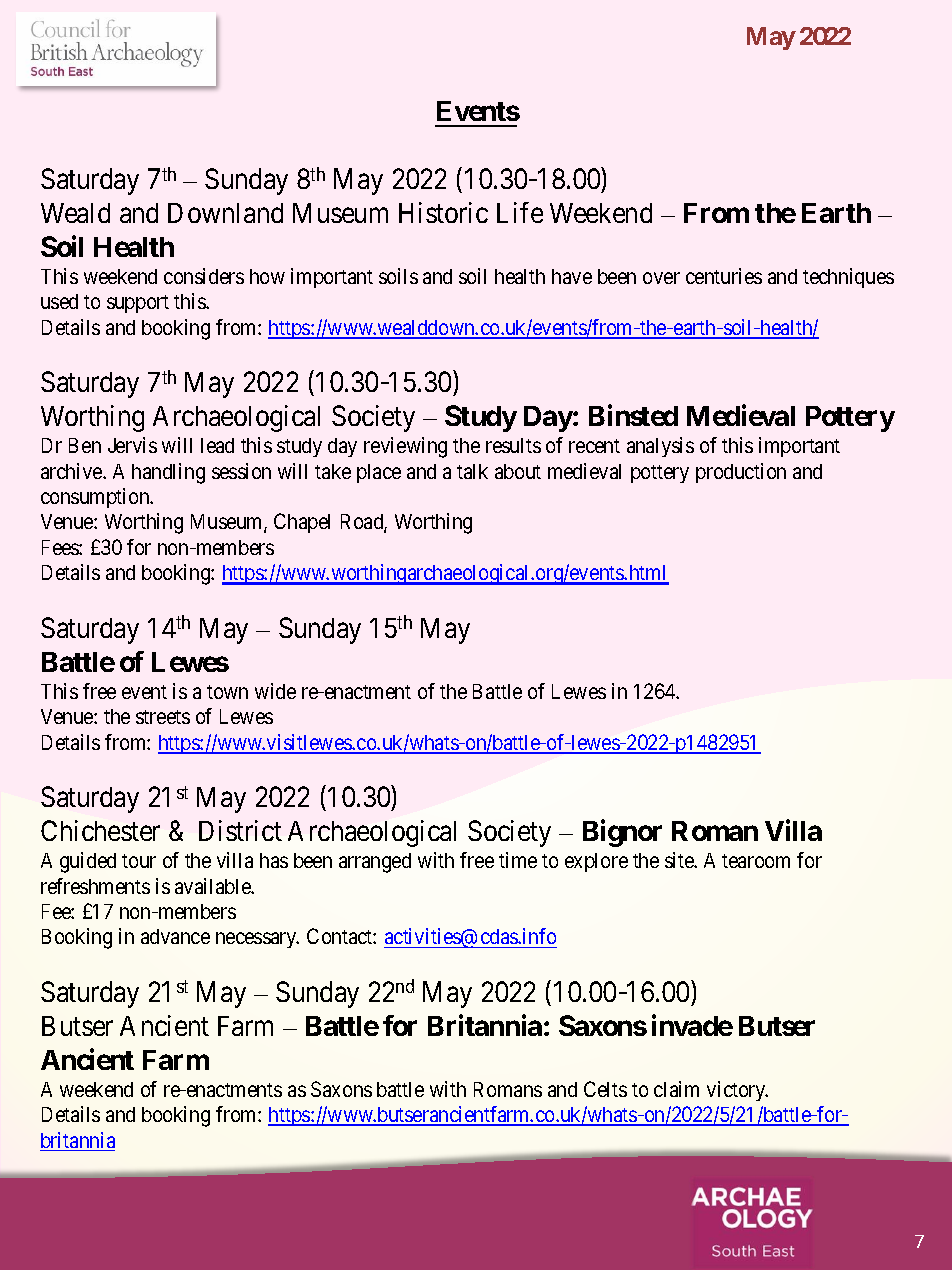 The width and height of the screenshot is (952, 1270). Describe the element at coordinates (741, 473) in the screenshot. I see `production` at that location.
